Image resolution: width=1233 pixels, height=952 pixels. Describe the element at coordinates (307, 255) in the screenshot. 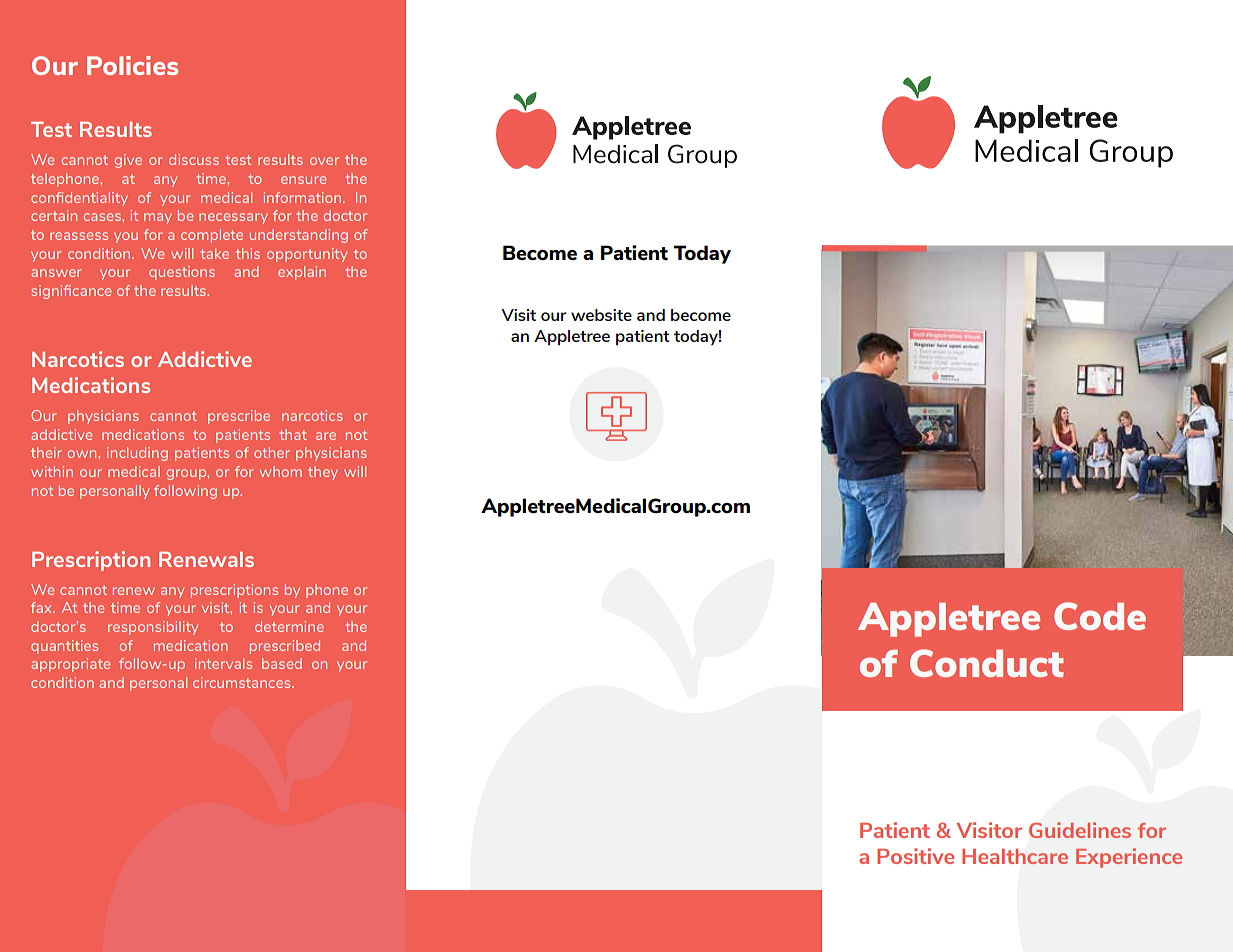

I see `opportunity` at that location.
